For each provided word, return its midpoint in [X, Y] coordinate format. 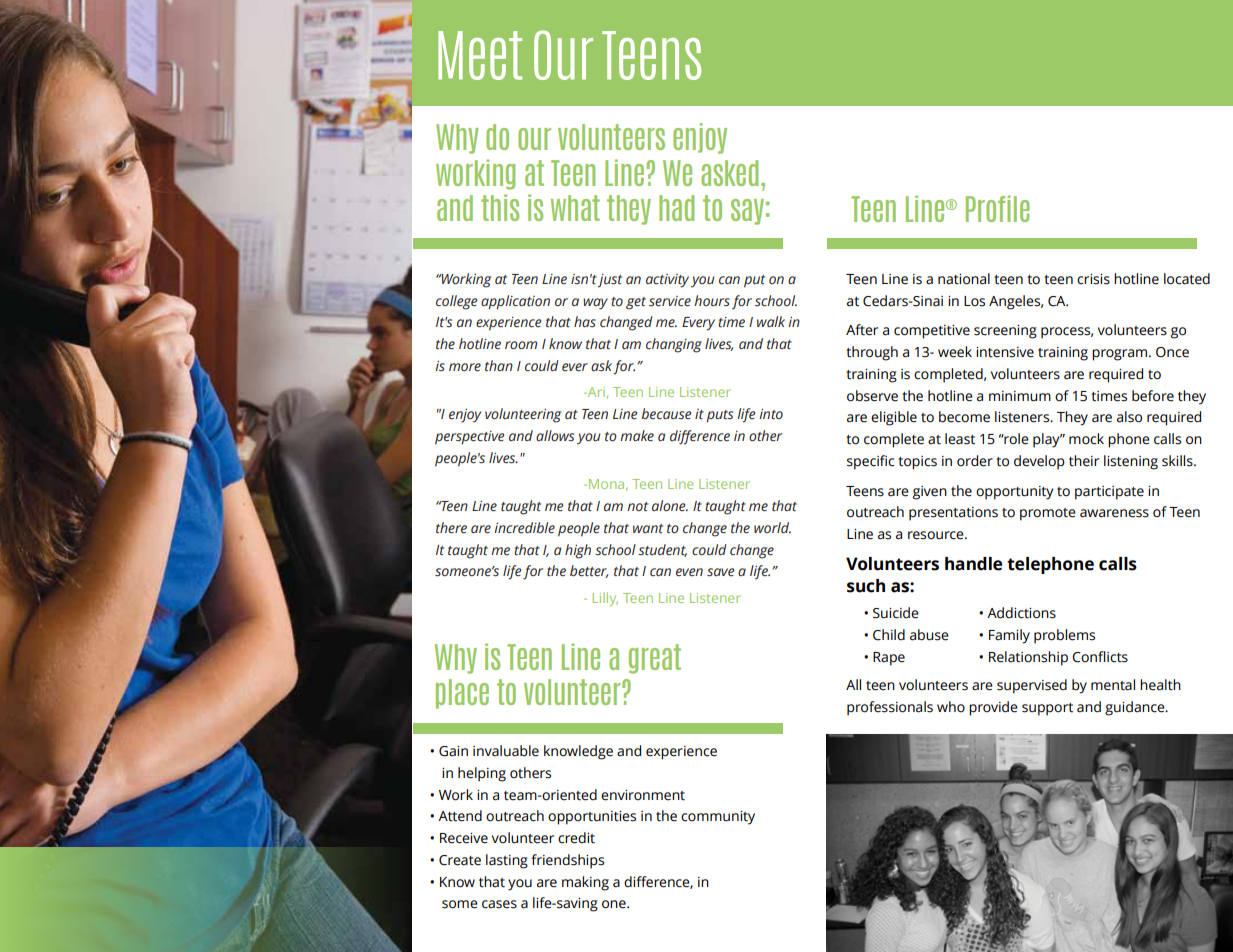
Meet [480, 55]
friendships [567, 861]
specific [870, 462]
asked [729, 173]
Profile [998, 208]
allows [555, 435]
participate [1109, 493]
